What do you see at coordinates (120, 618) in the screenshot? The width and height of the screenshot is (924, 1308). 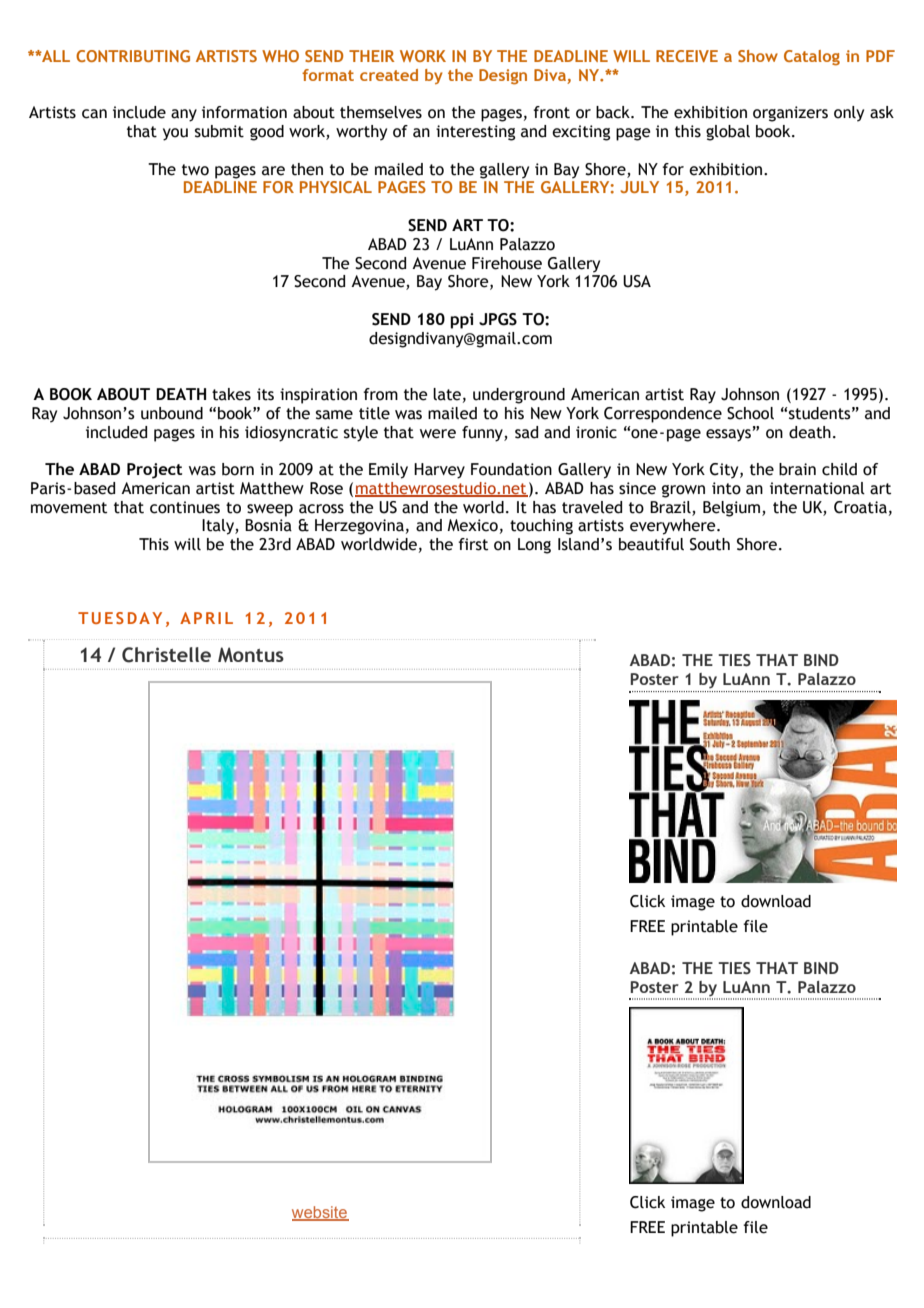 I see `TUESDAY` at bounding box center [120, 618].
